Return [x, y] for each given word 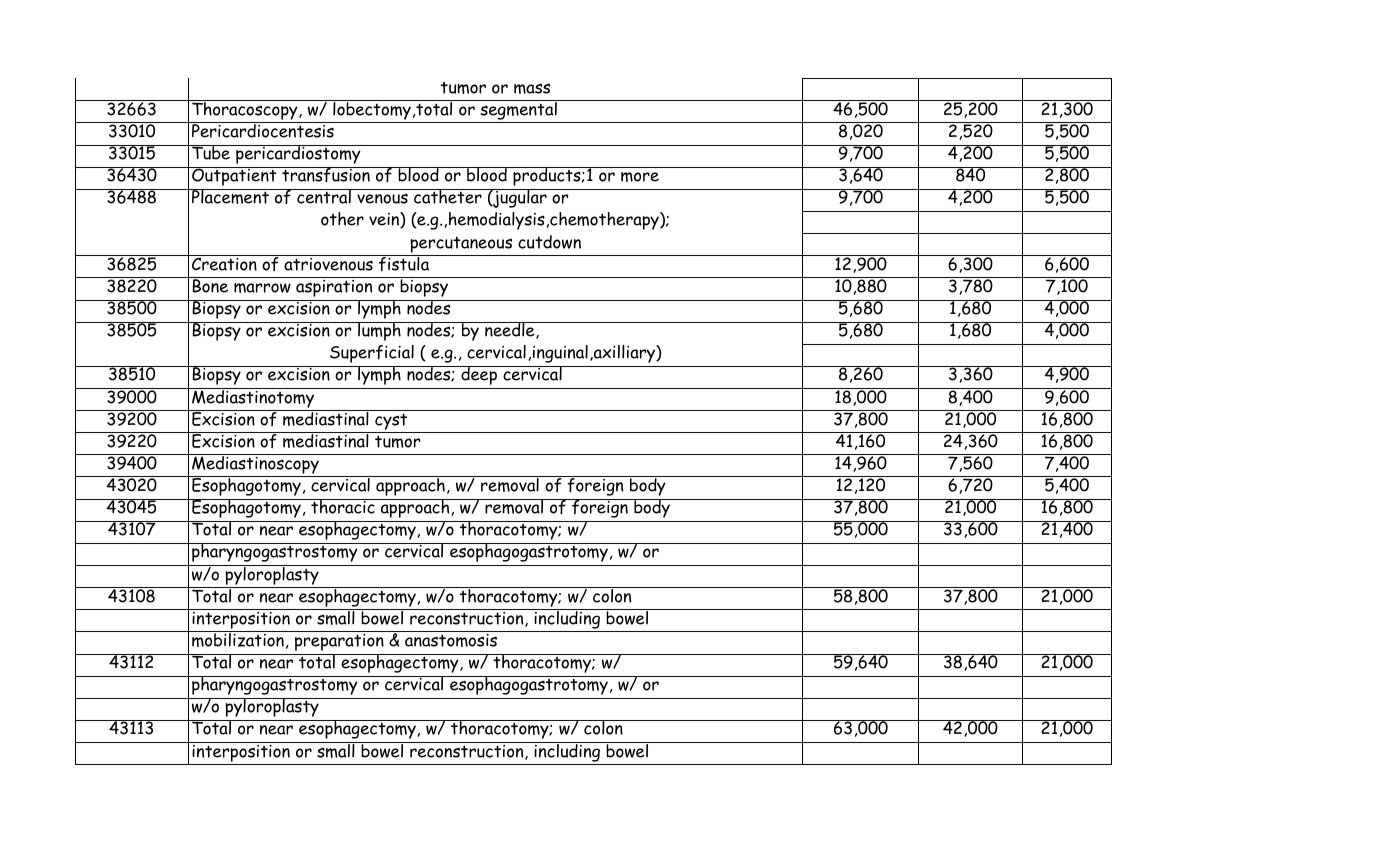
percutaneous [461, 244]
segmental [518, 110]
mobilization [238, 639]
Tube [211, 152]
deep [479, 375]
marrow [262, 288]
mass [532, 89]
